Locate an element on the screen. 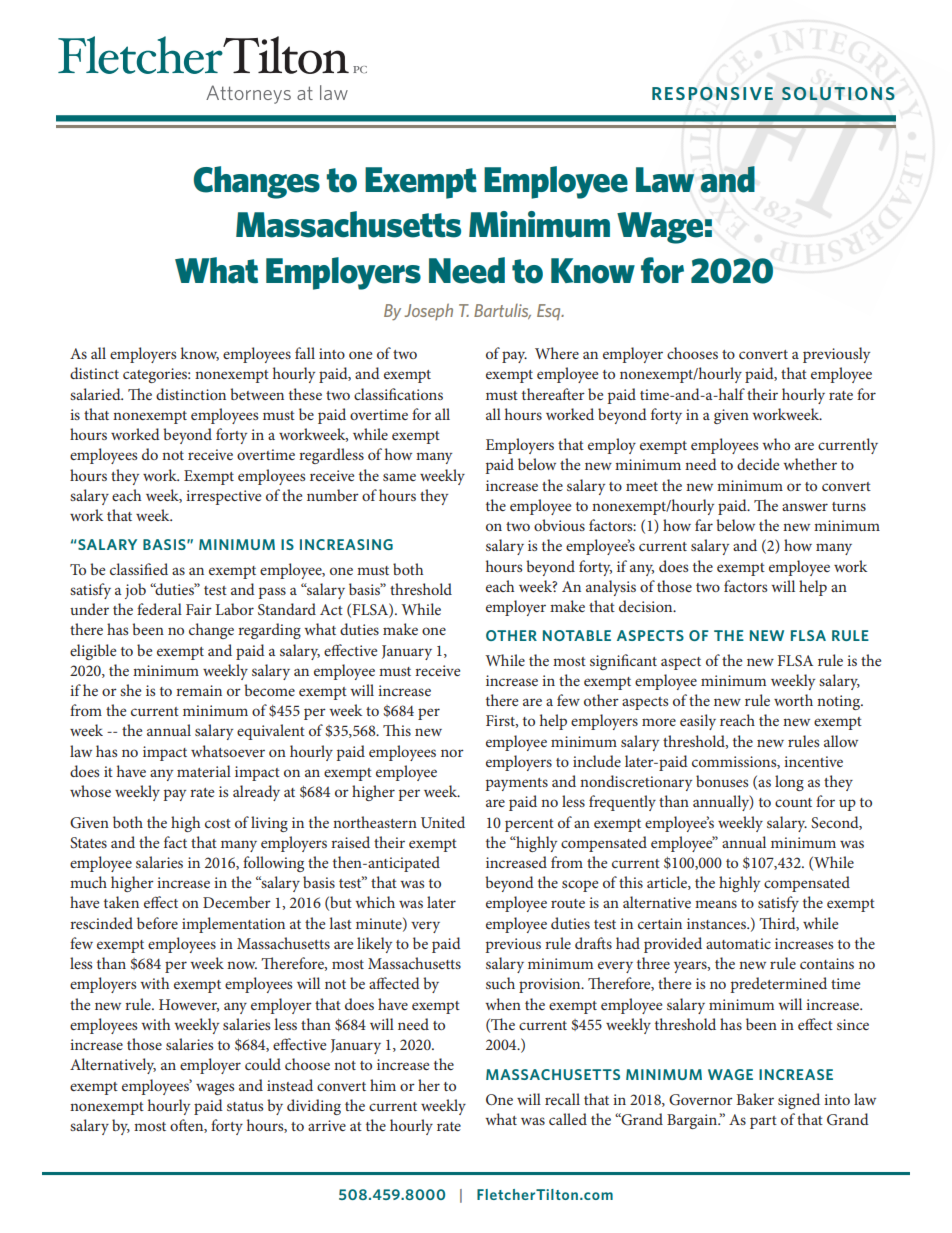 This screenshot has width=952, height=1233. status is located at coordinates (245, 1106).
